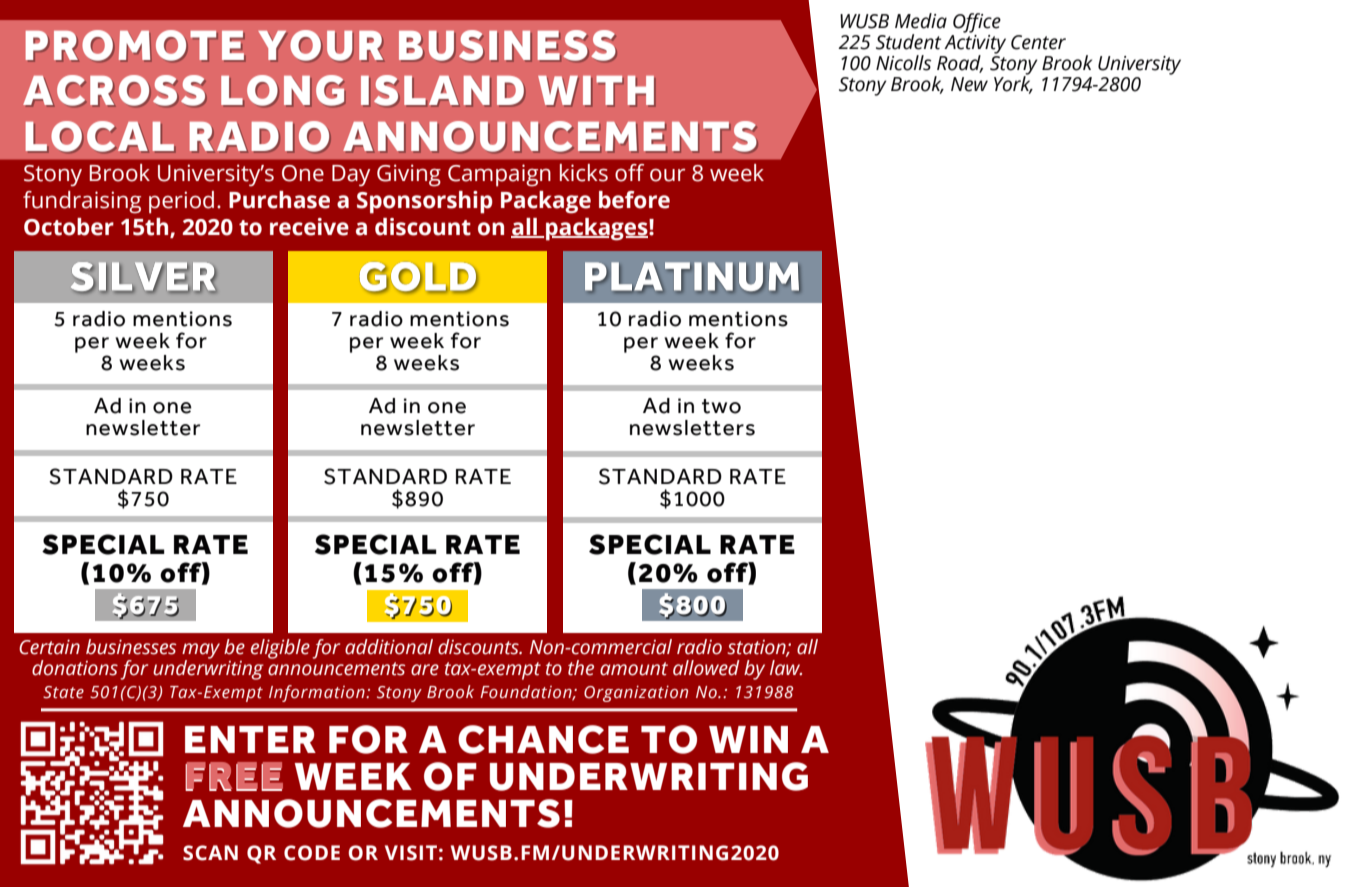  What do you see at coordinates (135, 46) in the screenshot?
I see `PROMOTE` at bounding box center [135, 46].
